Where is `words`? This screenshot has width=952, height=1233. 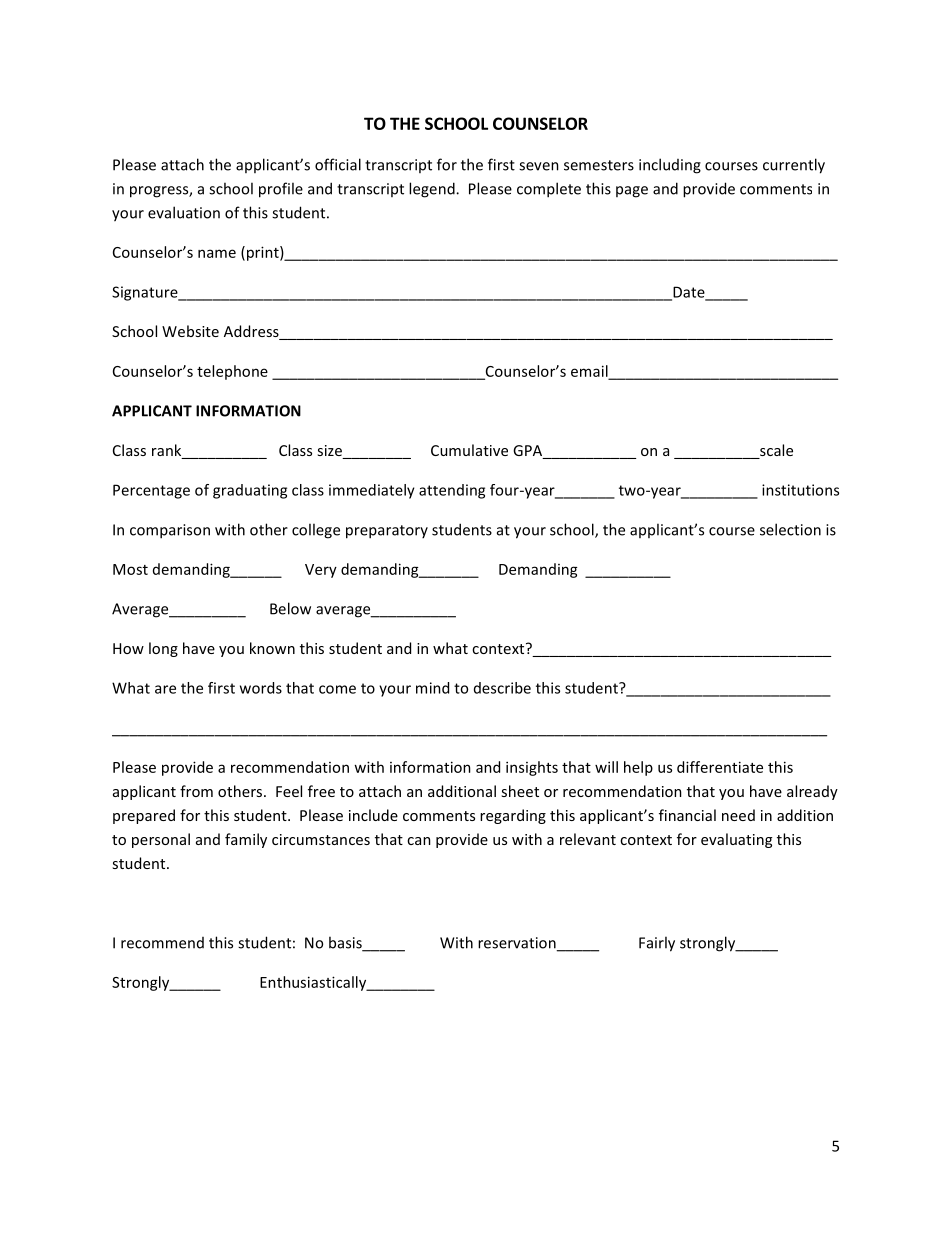 words is located at coordinates (261, 688).
